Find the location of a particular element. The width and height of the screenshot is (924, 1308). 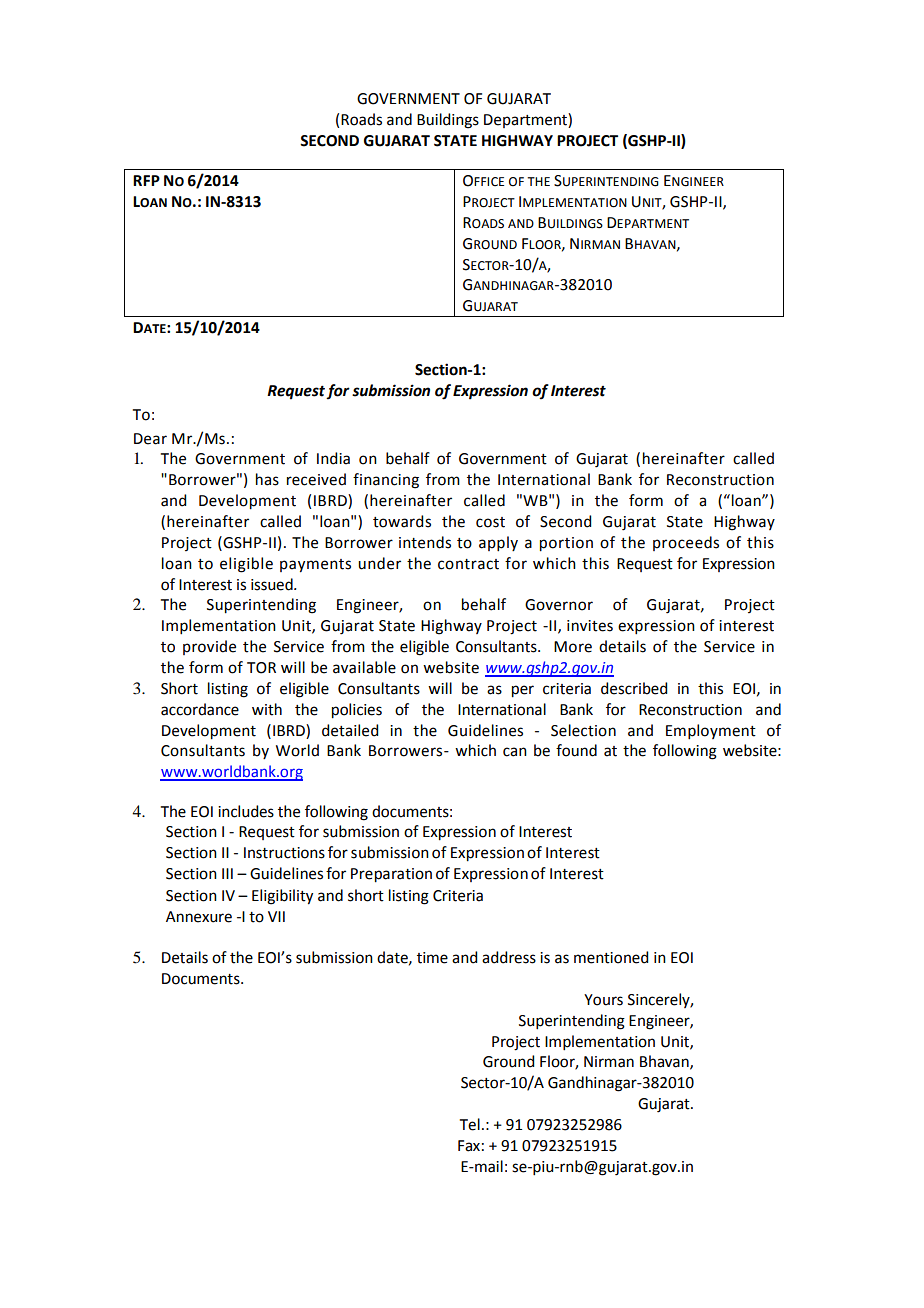

portion is located at coordinates (566, 544).
